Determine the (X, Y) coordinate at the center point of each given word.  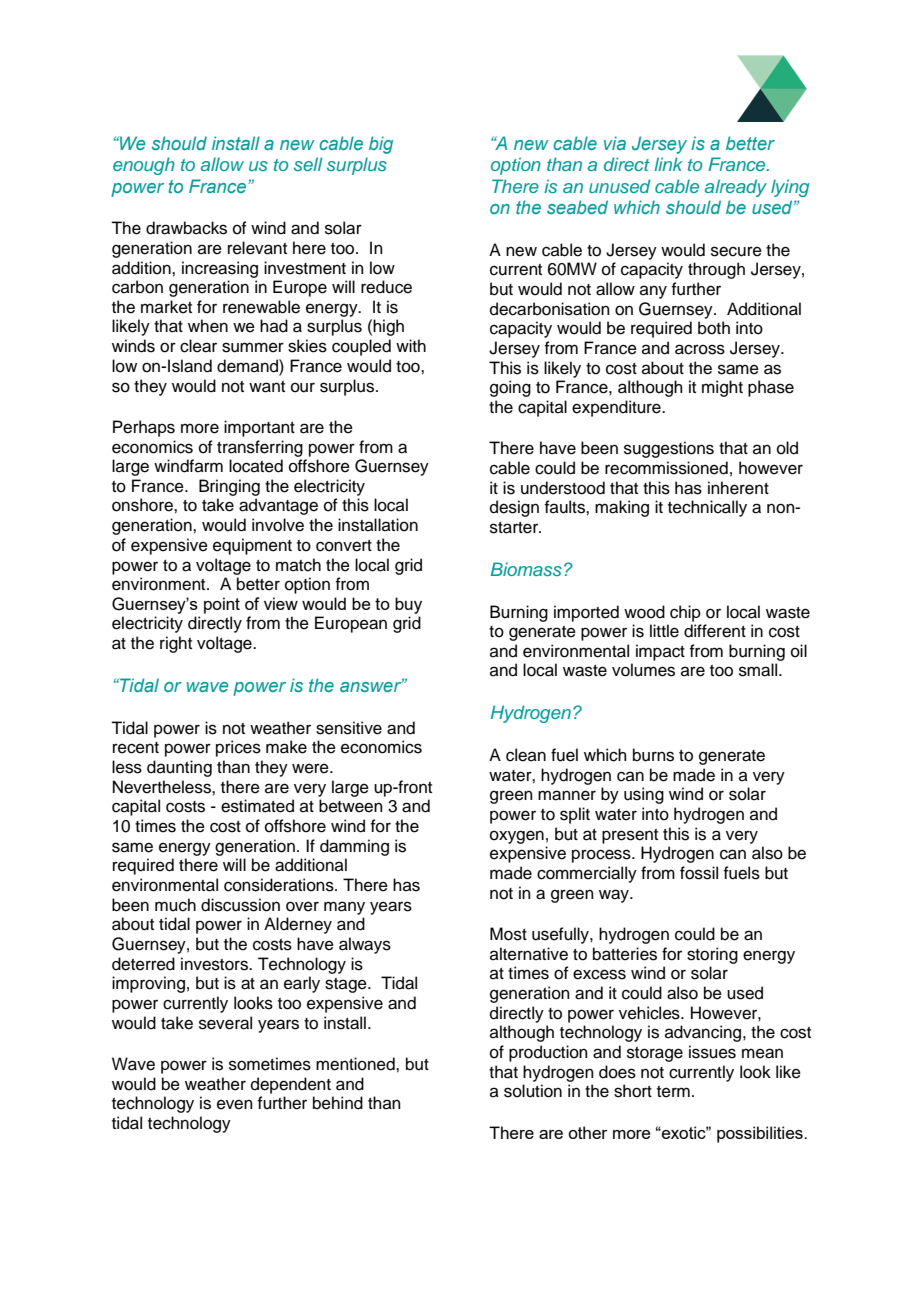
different (715, 631)
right (176, 644)
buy (408, 605)
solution (533, 1091)
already (736, 188)
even (235, 1104)
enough (144, 166)
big (381, 145)
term (673, 1092)
